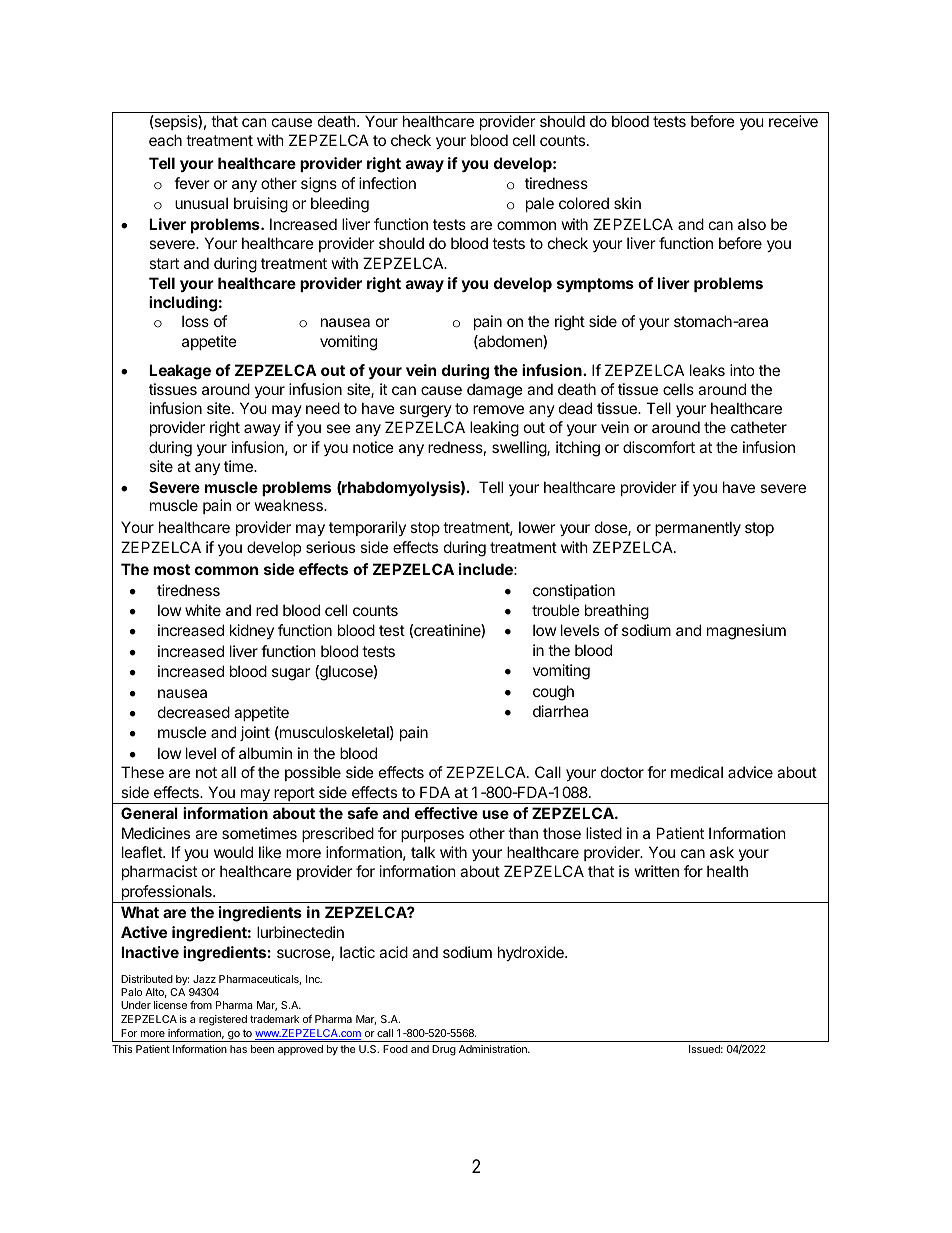  I want to click on each, so click(165, 140).
